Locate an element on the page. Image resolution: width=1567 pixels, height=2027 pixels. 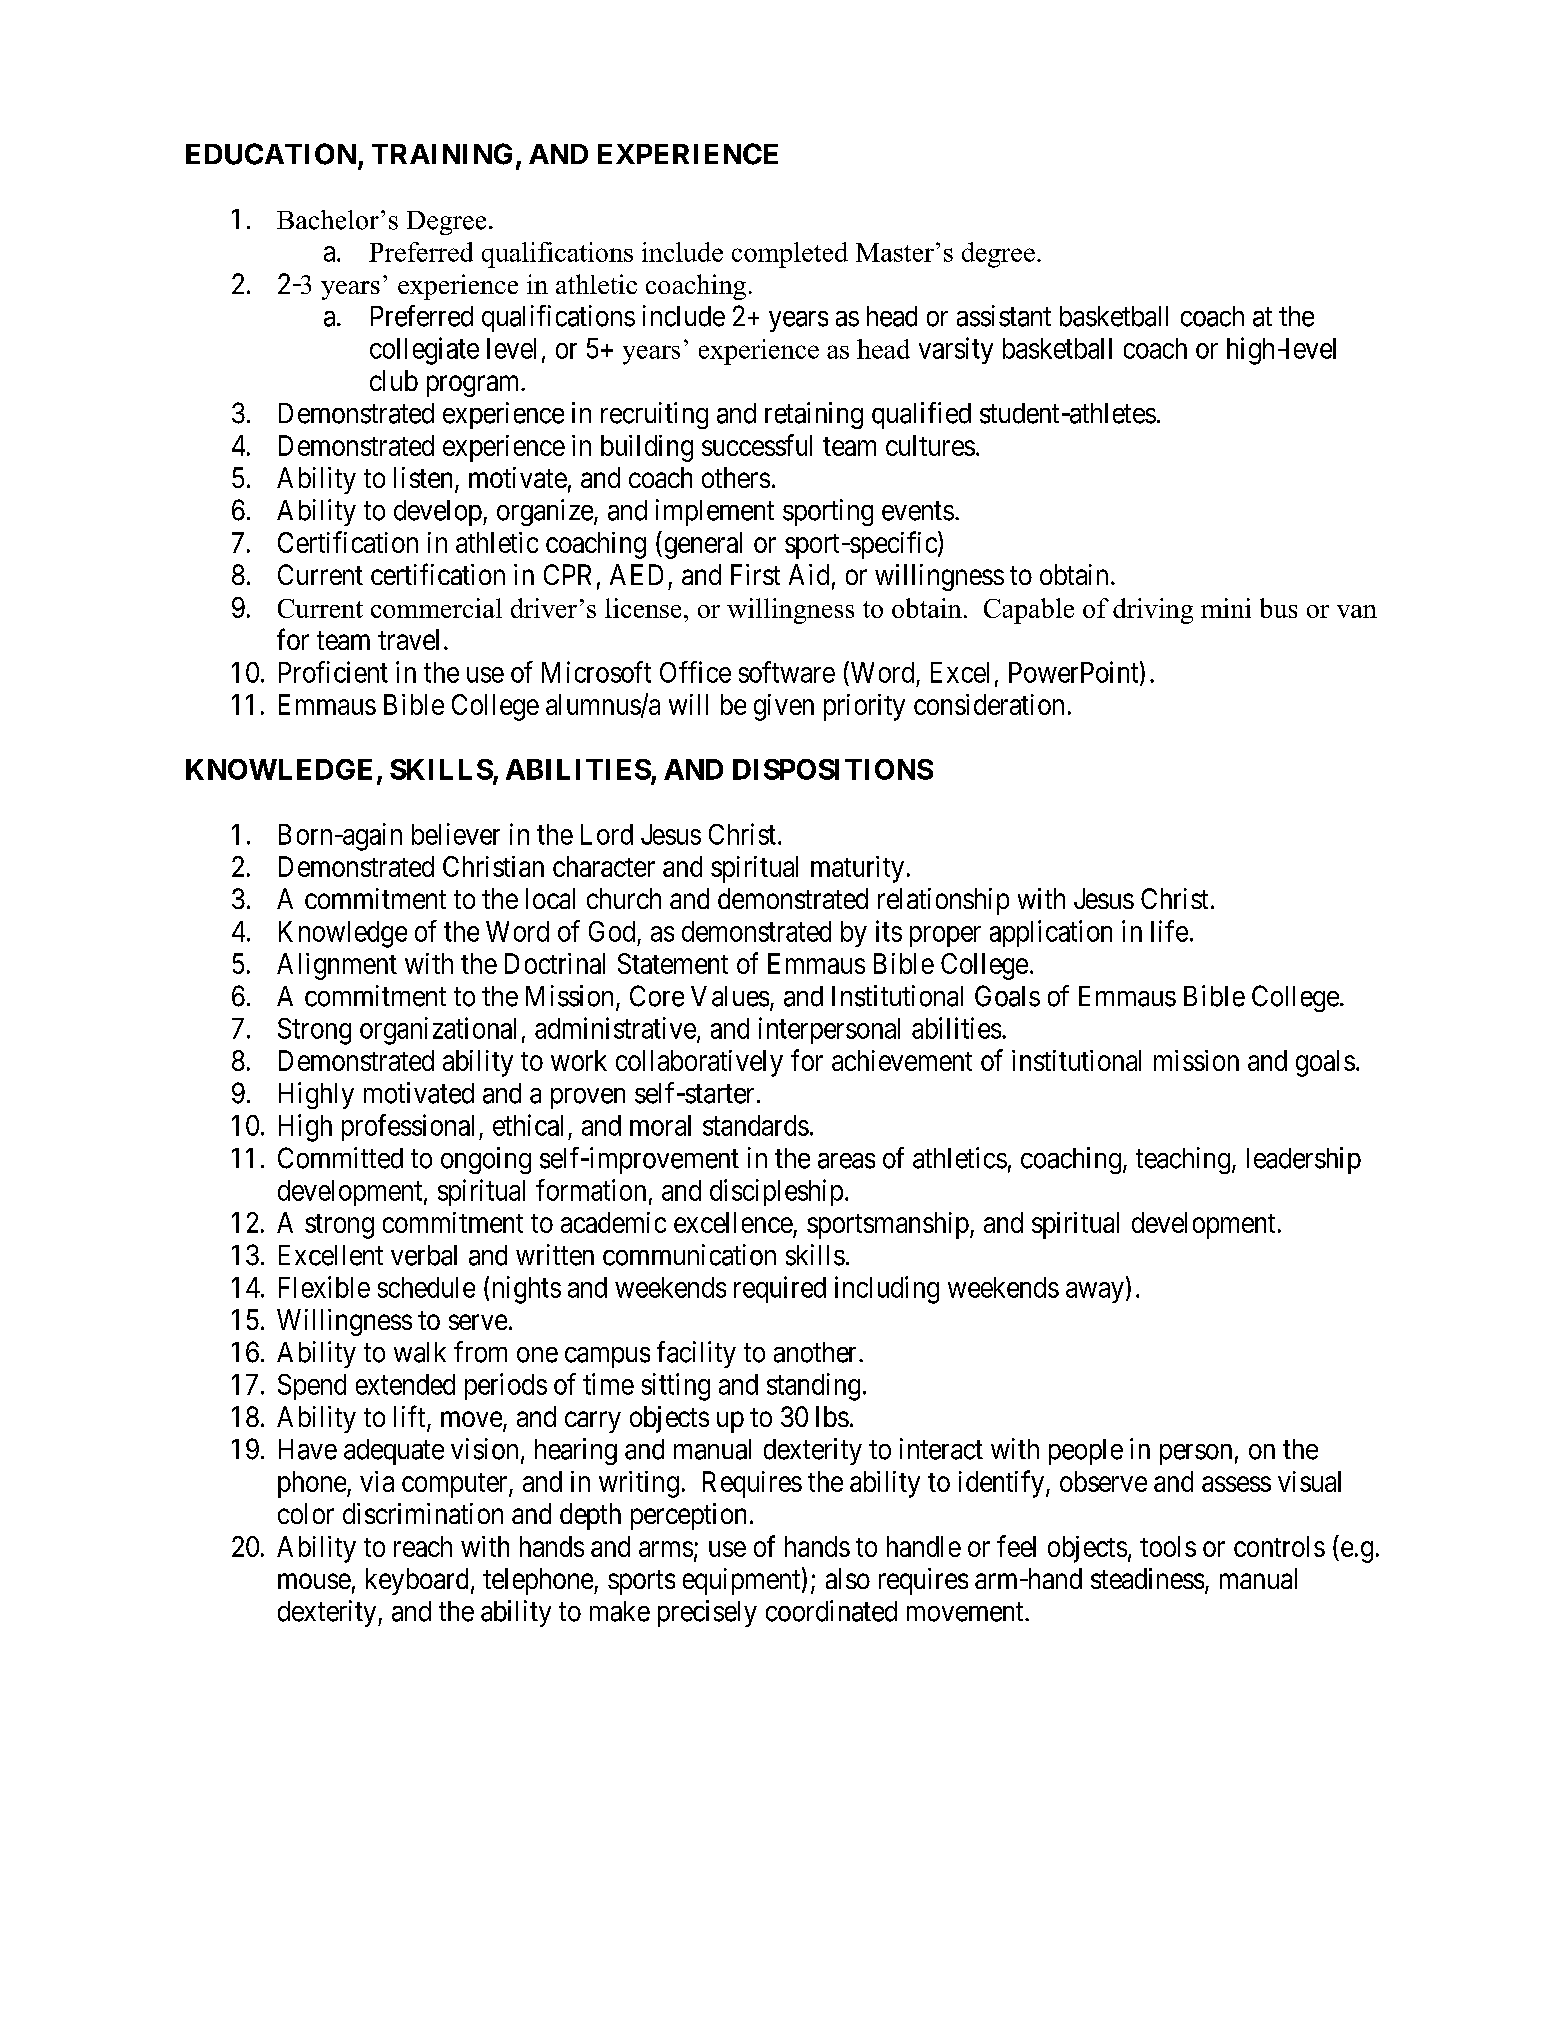
also is located at coordinates (848, 1578).
